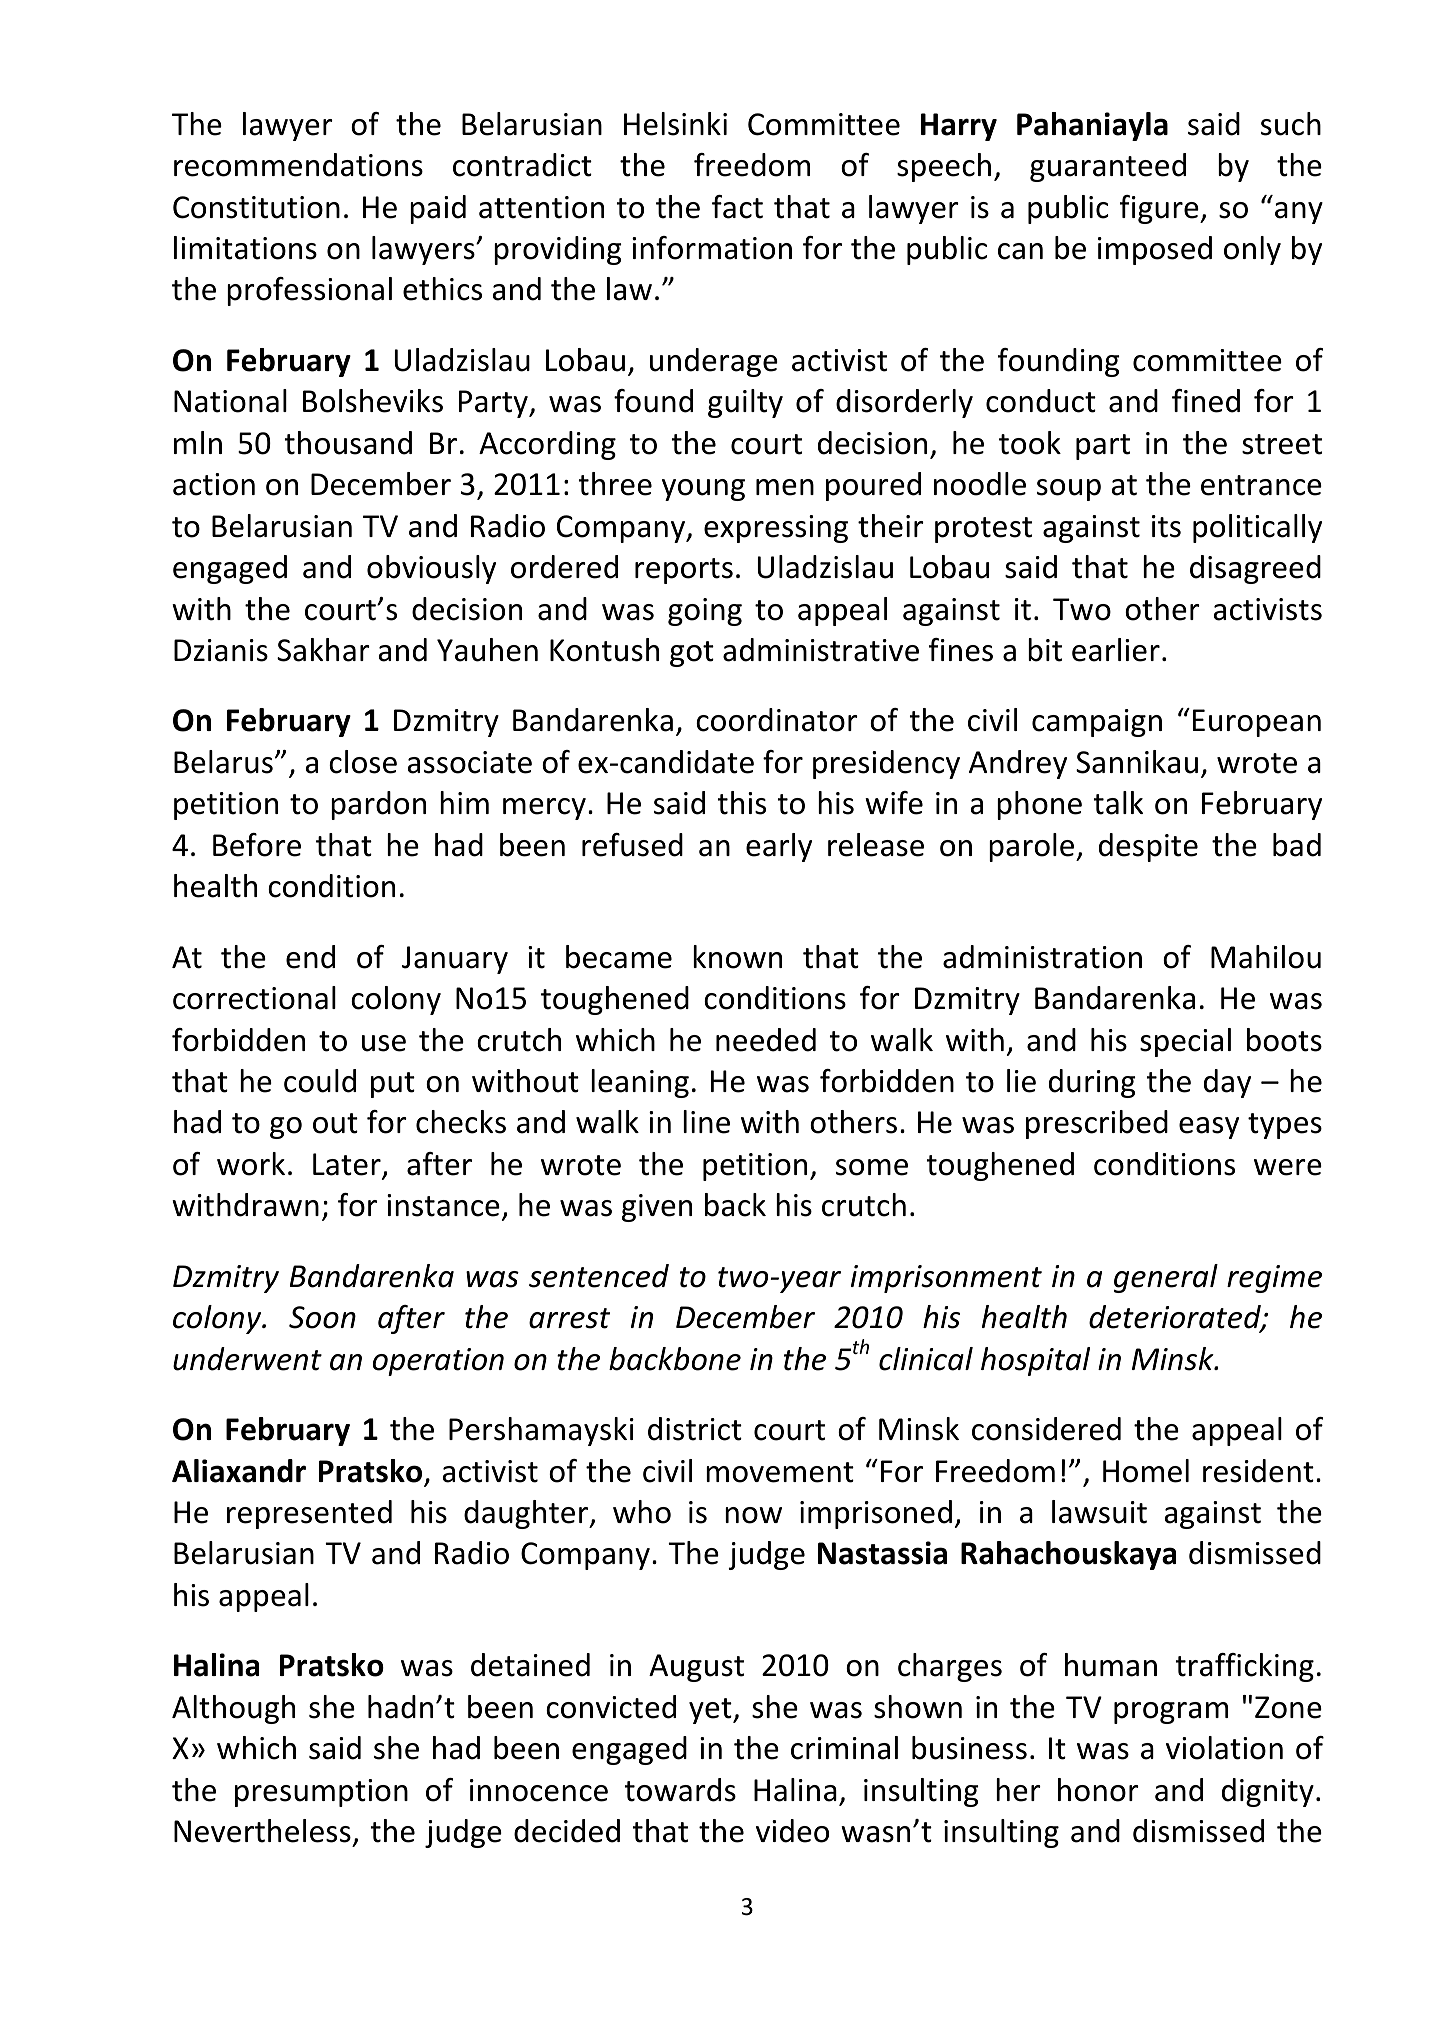 Image resolution: width=1443 pixels, height=2041 pixels. What do you see at coordinates (1166, 526) in the document?
I see `its` at bounding box center [1166, 526].
